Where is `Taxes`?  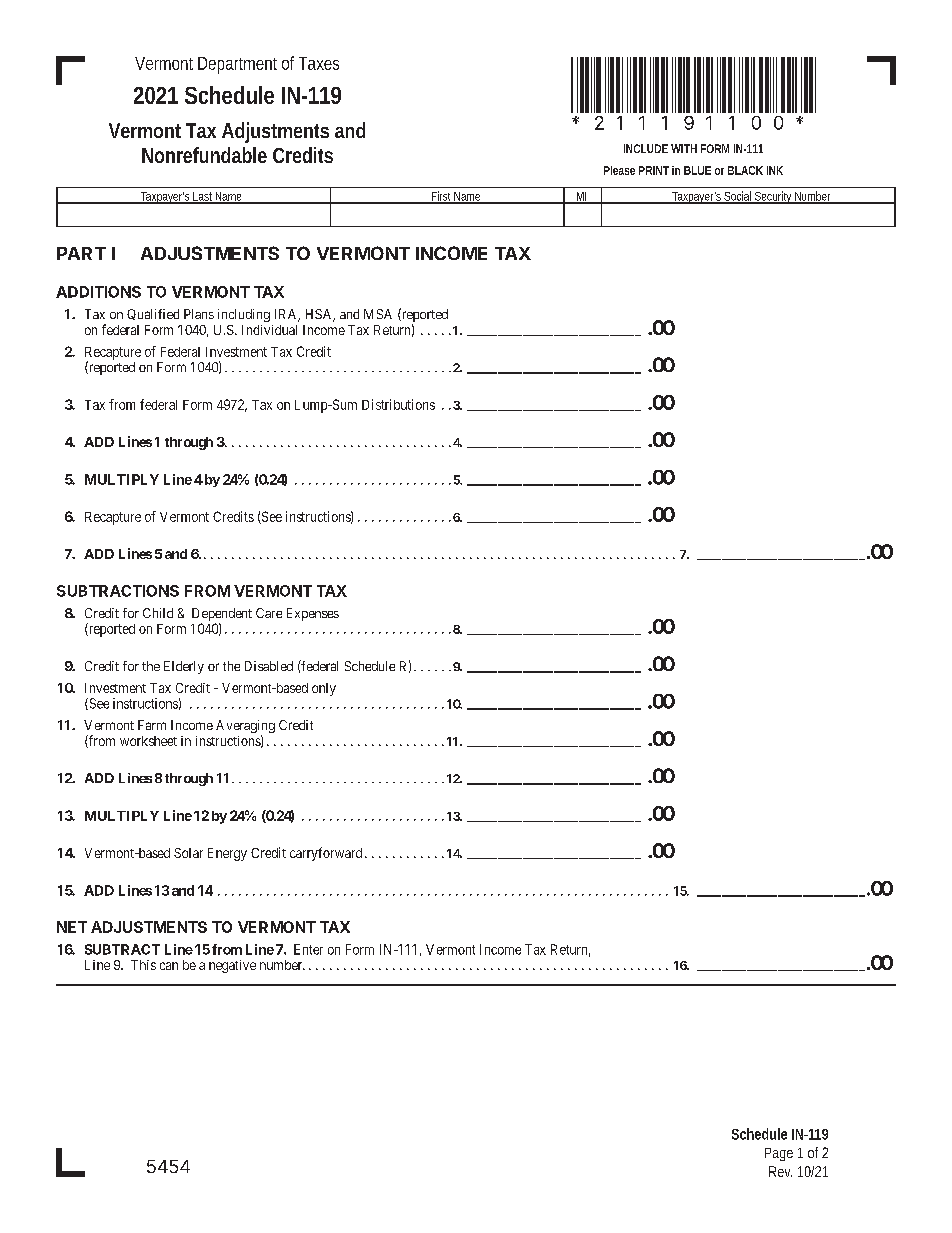
Taxes is located at coordinates (319, 63).
